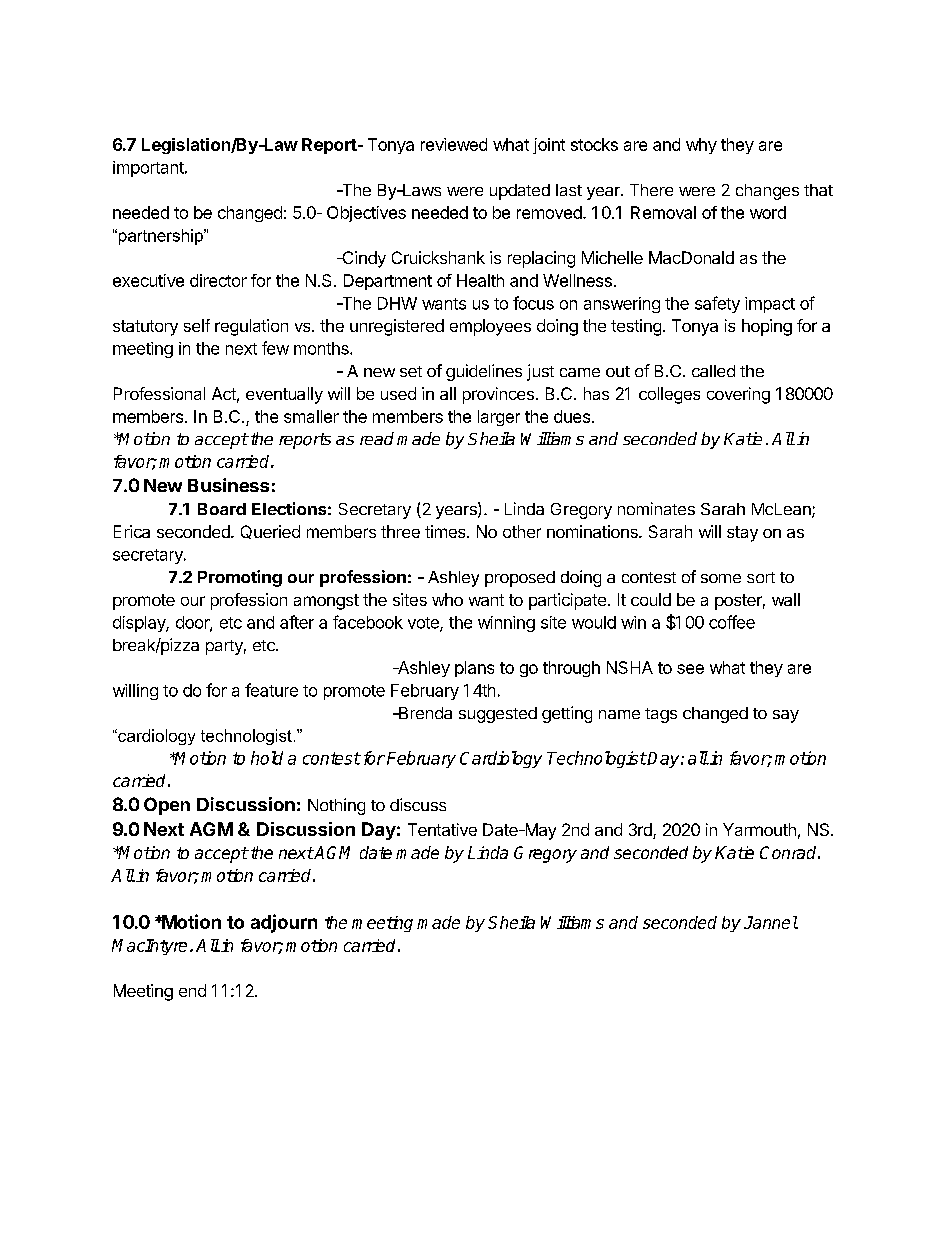  Describe the element at coordinates (484, 372) in the image. I see `guidelines` at that location.
